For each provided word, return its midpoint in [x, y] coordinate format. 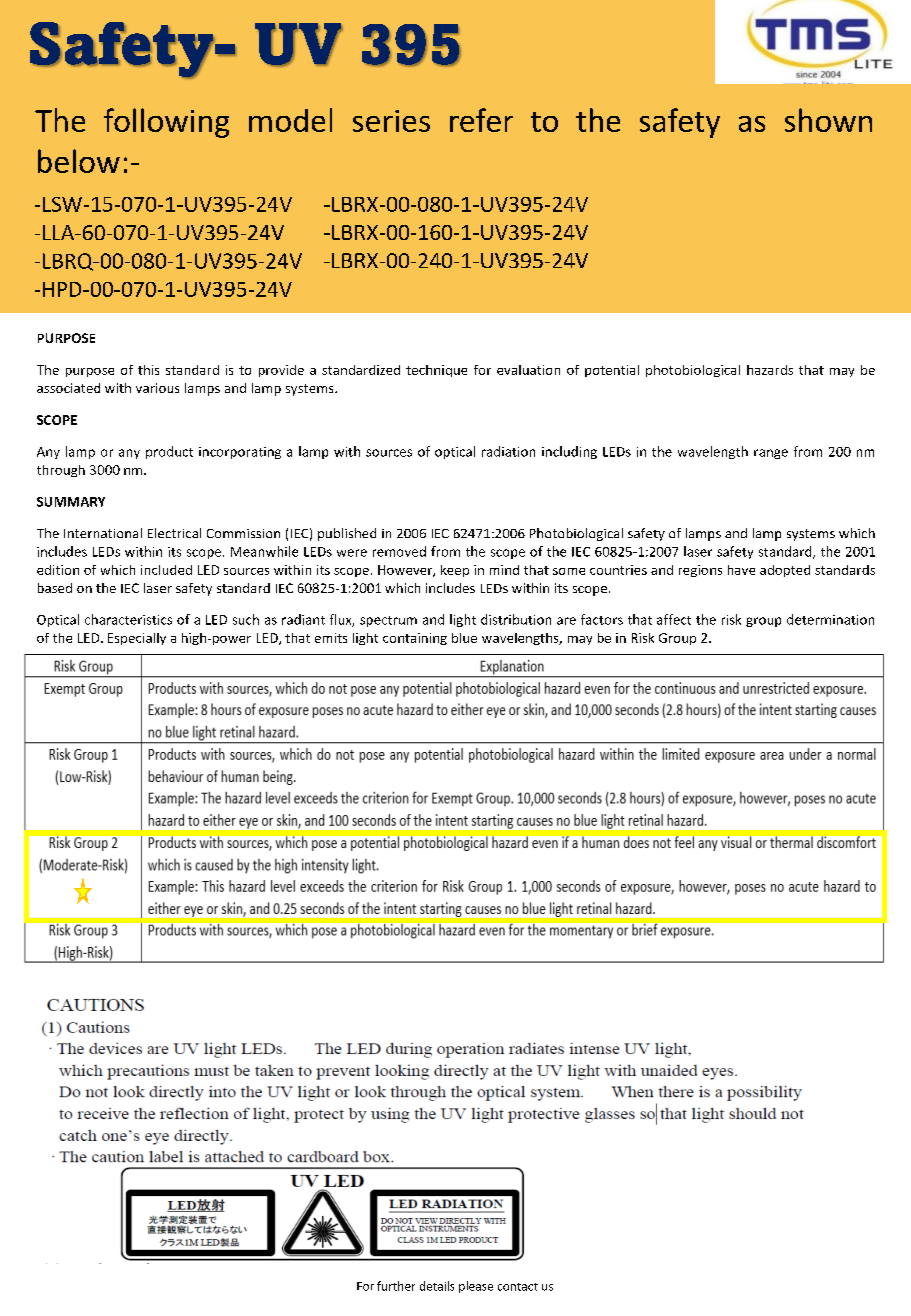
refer [481, 120]
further [396, 1286]
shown [828, 120]
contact [518, 1287]
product [169, 452]
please [476, 1287]
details [437, 1286]
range [771, 454]
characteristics [128, 619]
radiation [508, 451]
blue [464, 638]
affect [674, 619]
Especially [137, 639]
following [166, 123]
